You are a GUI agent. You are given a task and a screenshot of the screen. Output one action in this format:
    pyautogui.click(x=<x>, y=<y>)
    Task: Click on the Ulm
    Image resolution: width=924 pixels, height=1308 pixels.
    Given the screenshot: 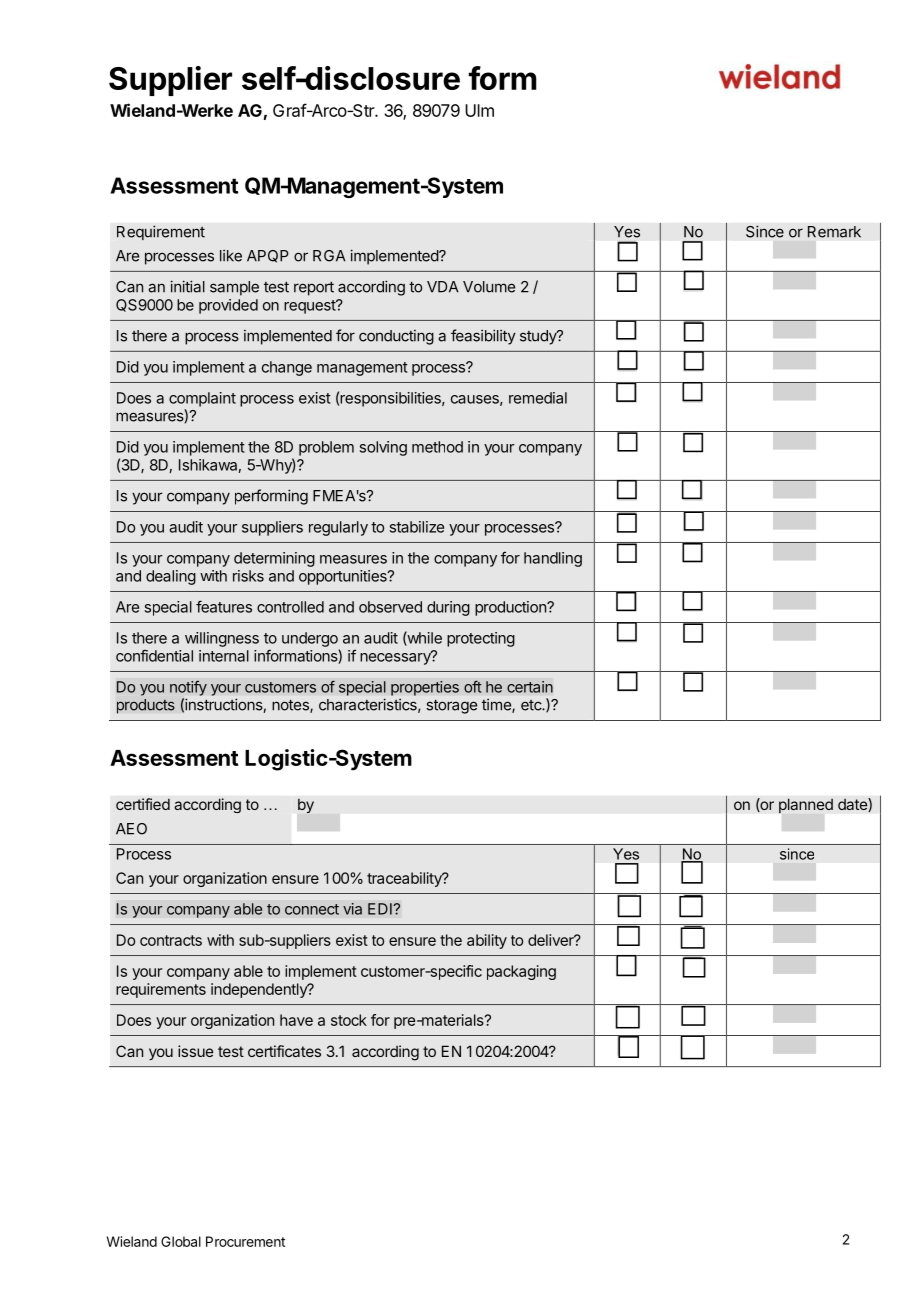 What is the action you would take?
    pyautogui.click(x=479, y=110)
